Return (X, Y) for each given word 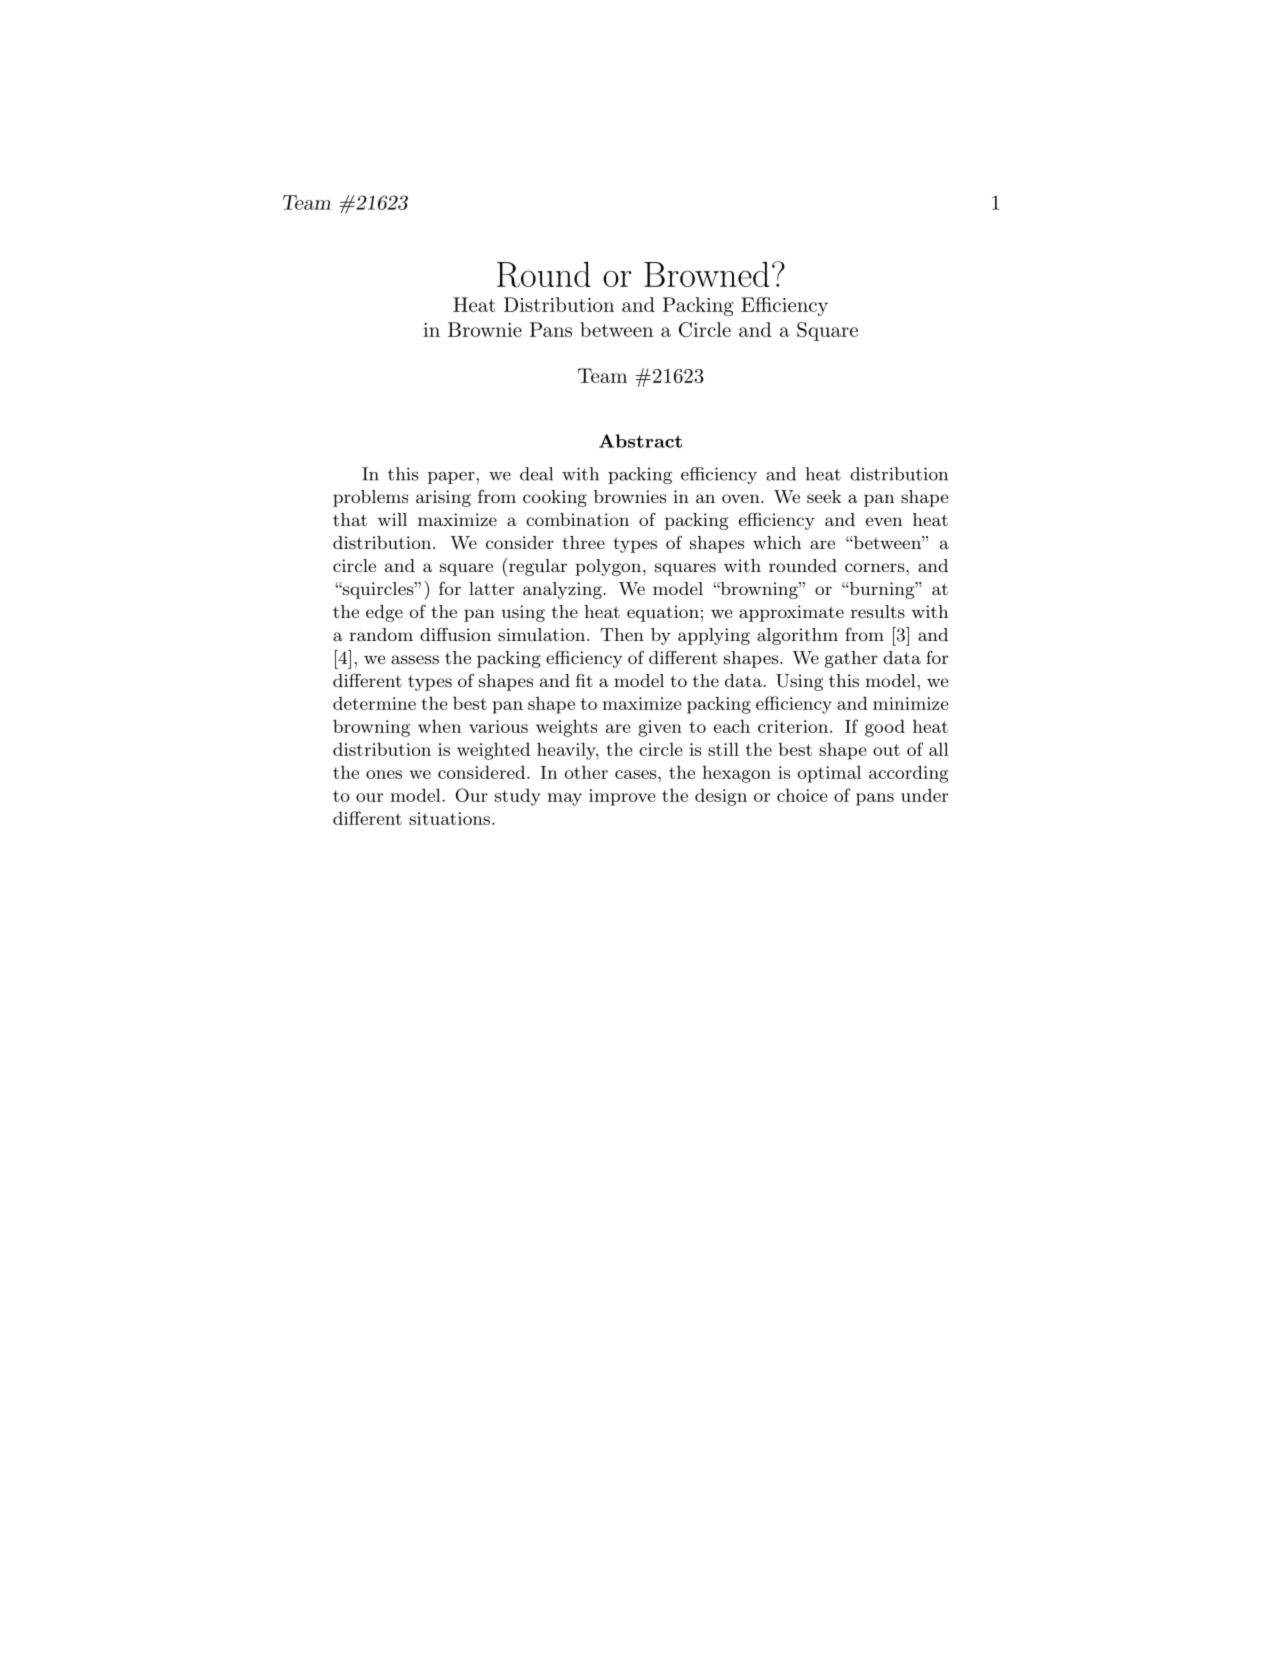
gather (851, 659)
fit (584, 680)
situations (449, 818)
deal (536, 474)
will (392, 519)
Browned (707, 274)
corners (874, 567)
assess (415, 659)
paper (452, 478)
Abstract (640, 441)
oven (742, 498)
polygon (608, 567)
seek (824, 496)
